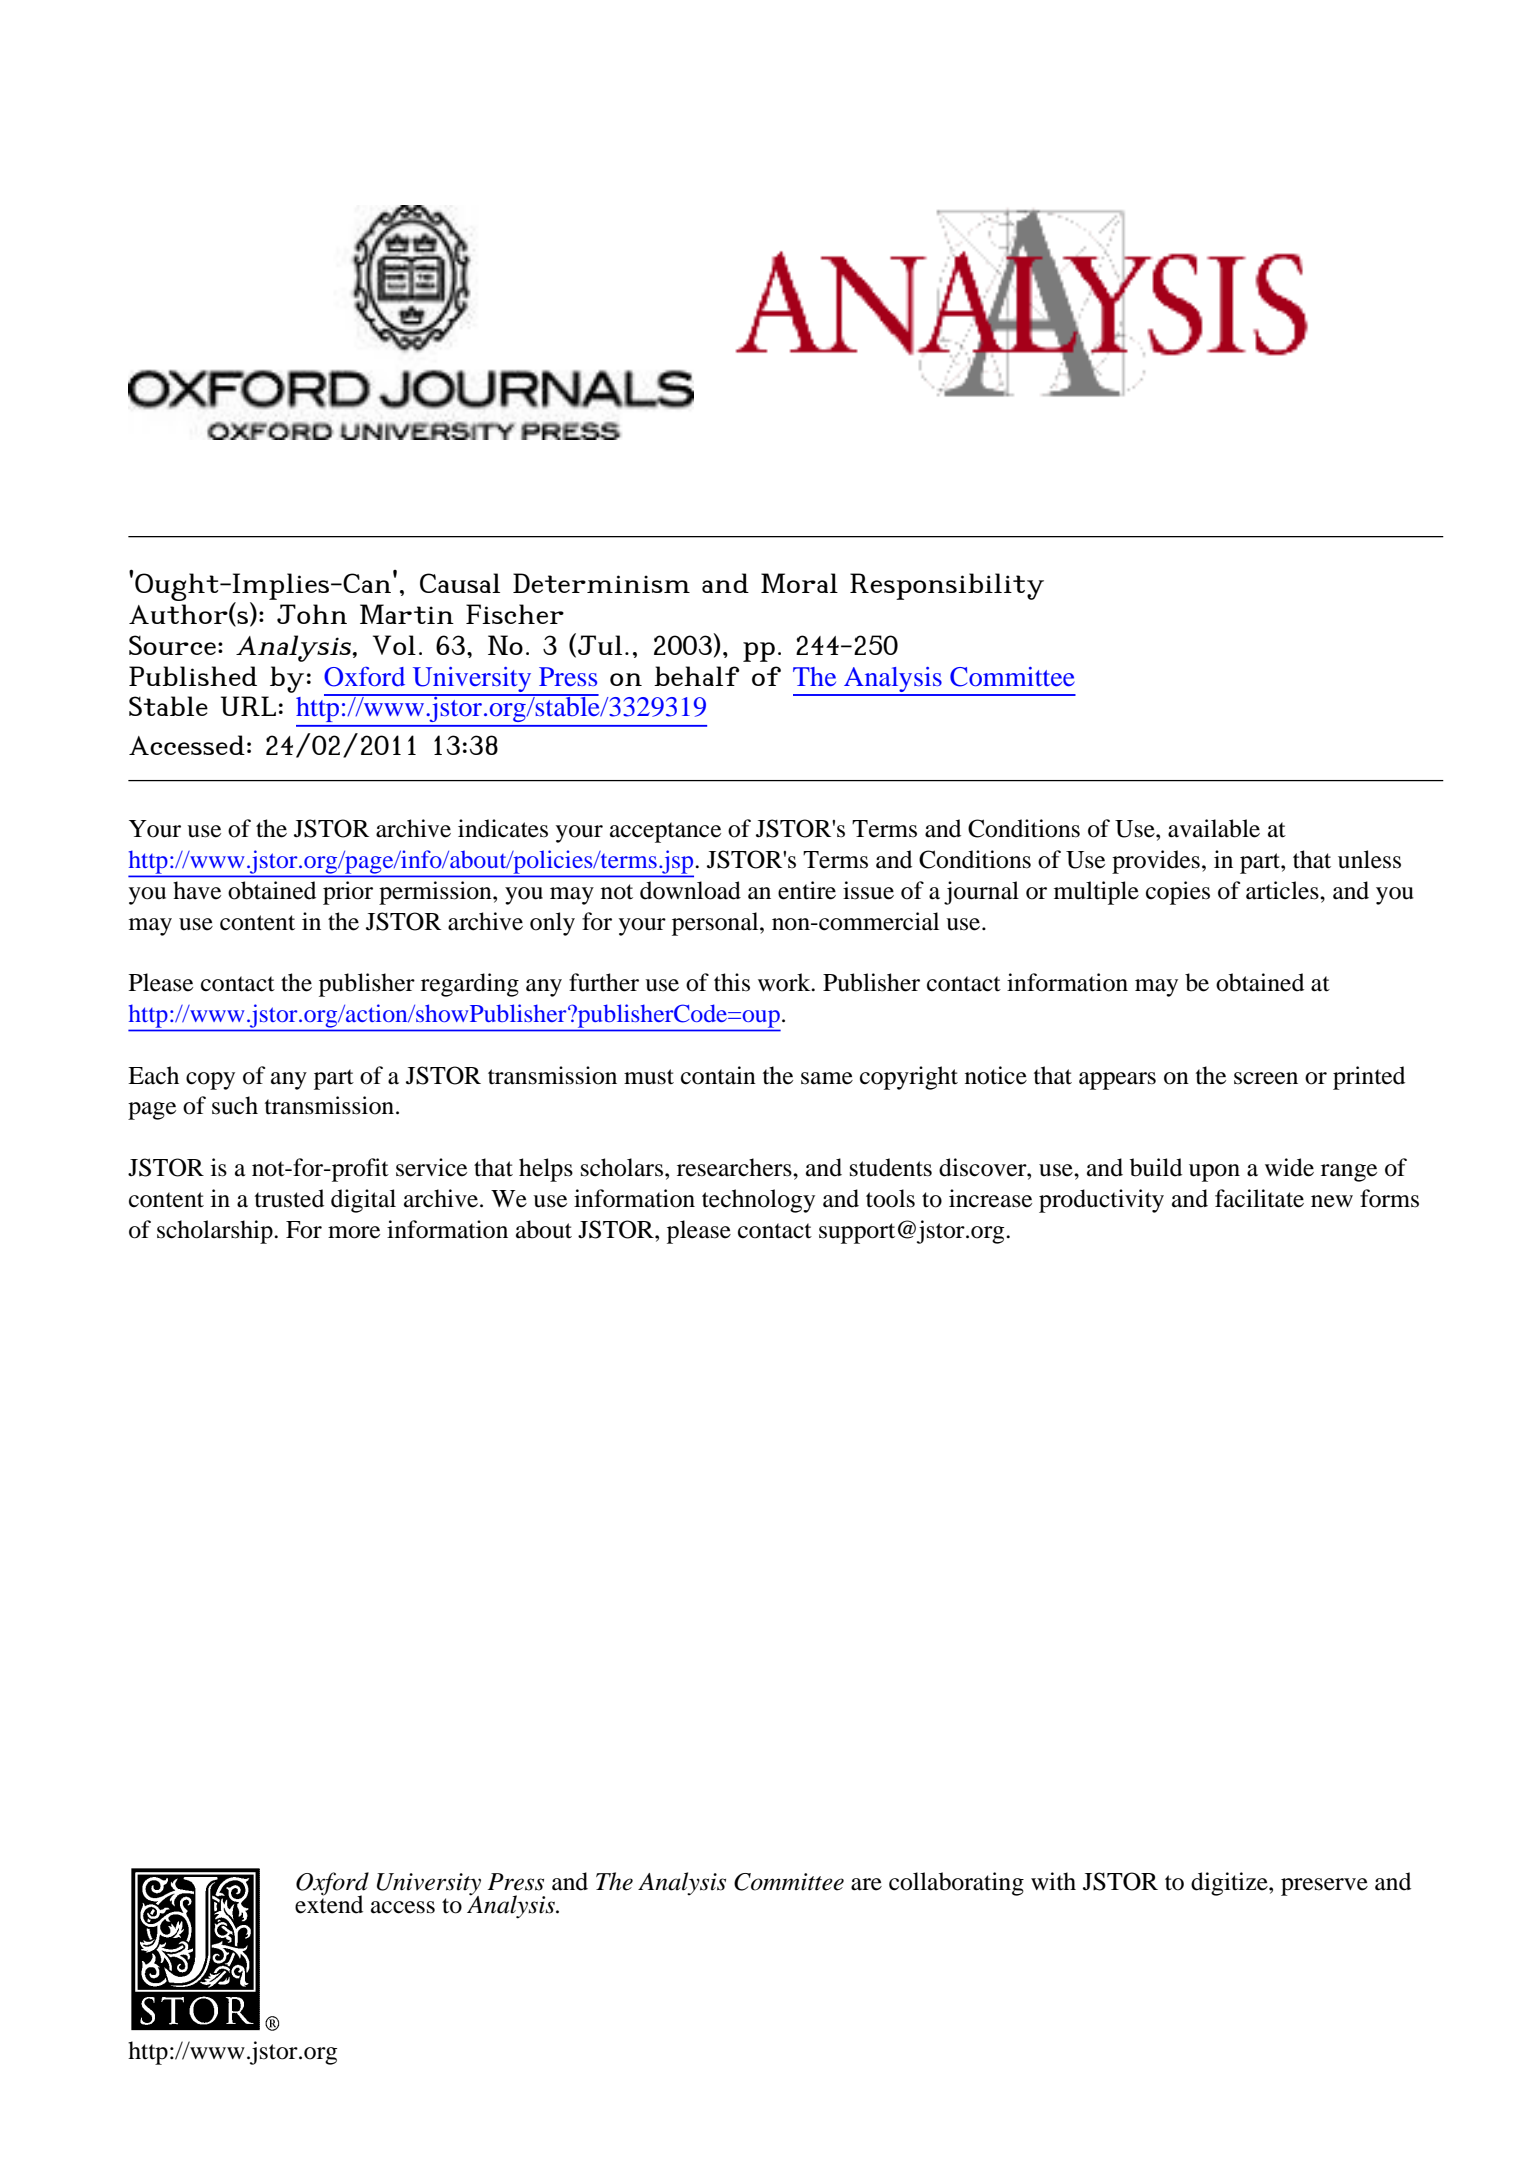  Describe the element at coordinates (1259, 1198) in the image. I see `facilitate` at that location.
